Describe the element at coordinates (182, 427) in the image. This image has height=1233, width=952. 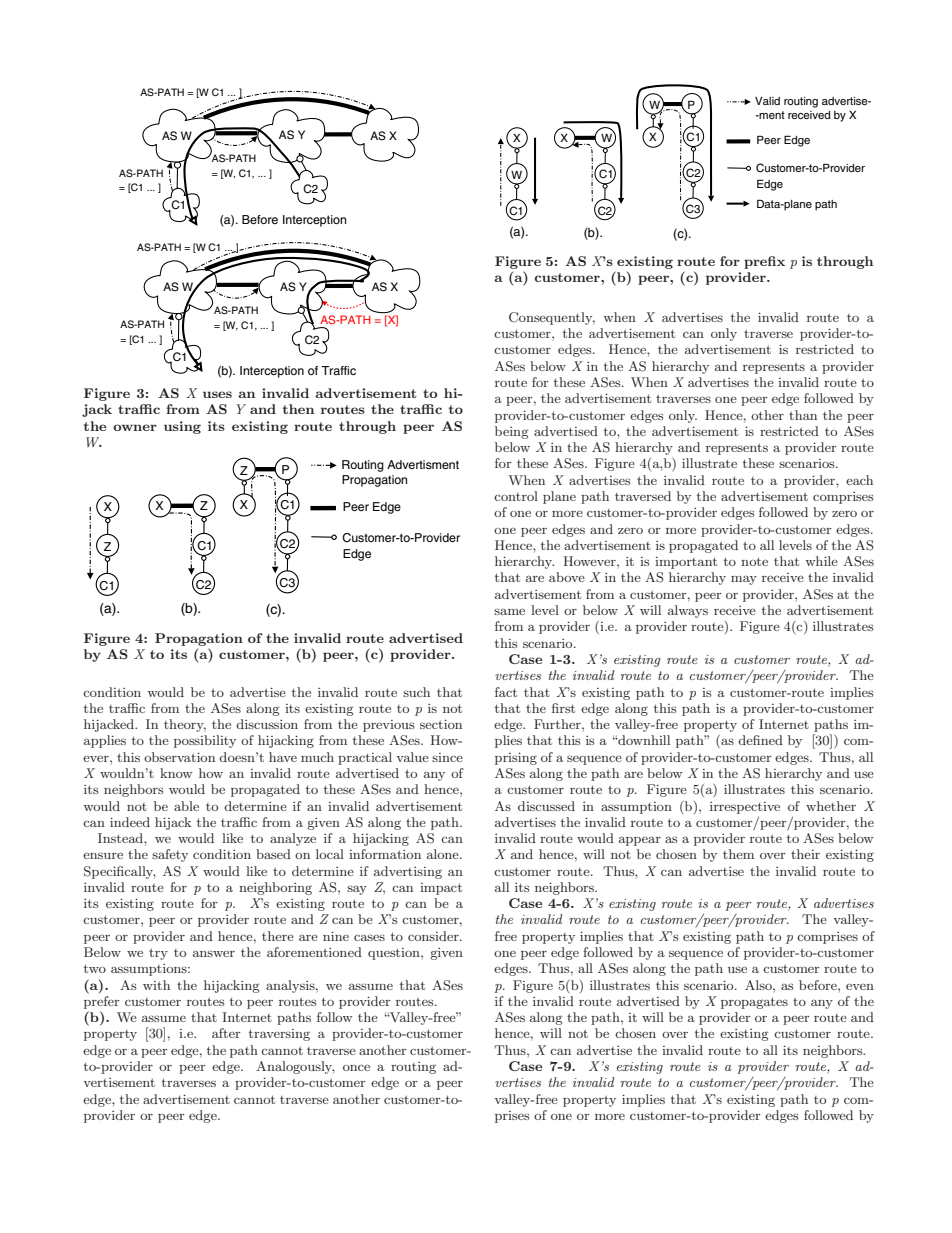
I see `using` at that location.
